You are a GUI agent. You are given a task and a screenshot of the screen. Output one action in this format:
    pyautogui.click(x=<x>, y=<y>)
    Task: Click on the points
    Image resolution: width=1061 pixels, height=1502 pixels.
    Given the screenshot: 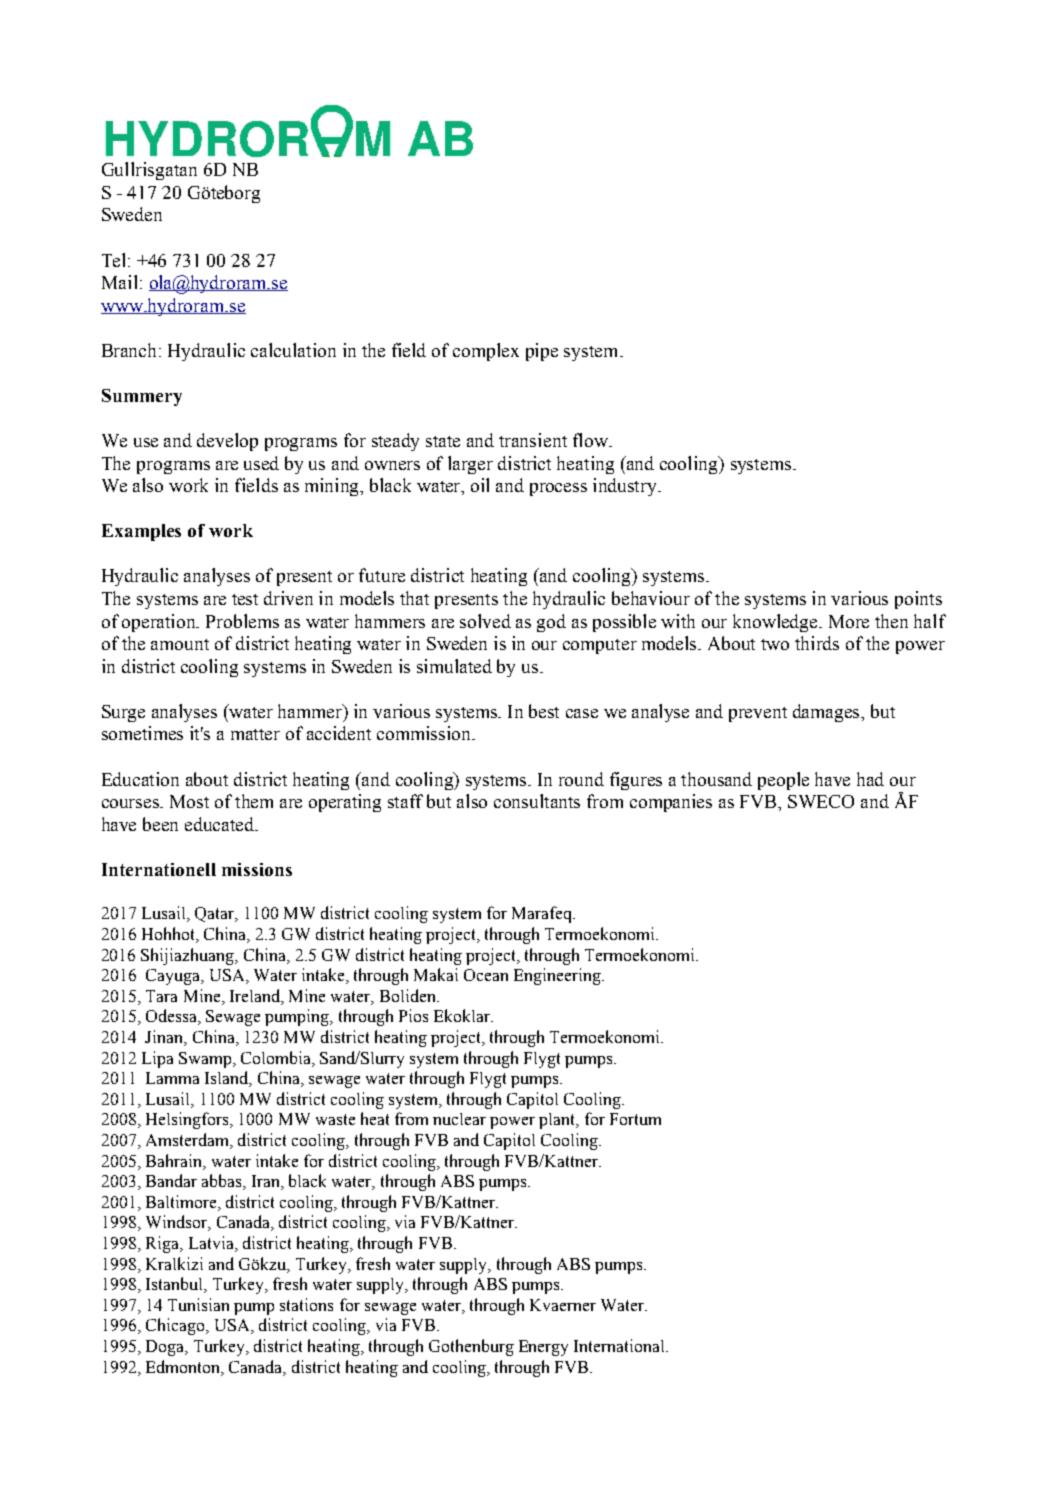 What is the action you would take?
    pyautogui.click(x=918, y=600)
